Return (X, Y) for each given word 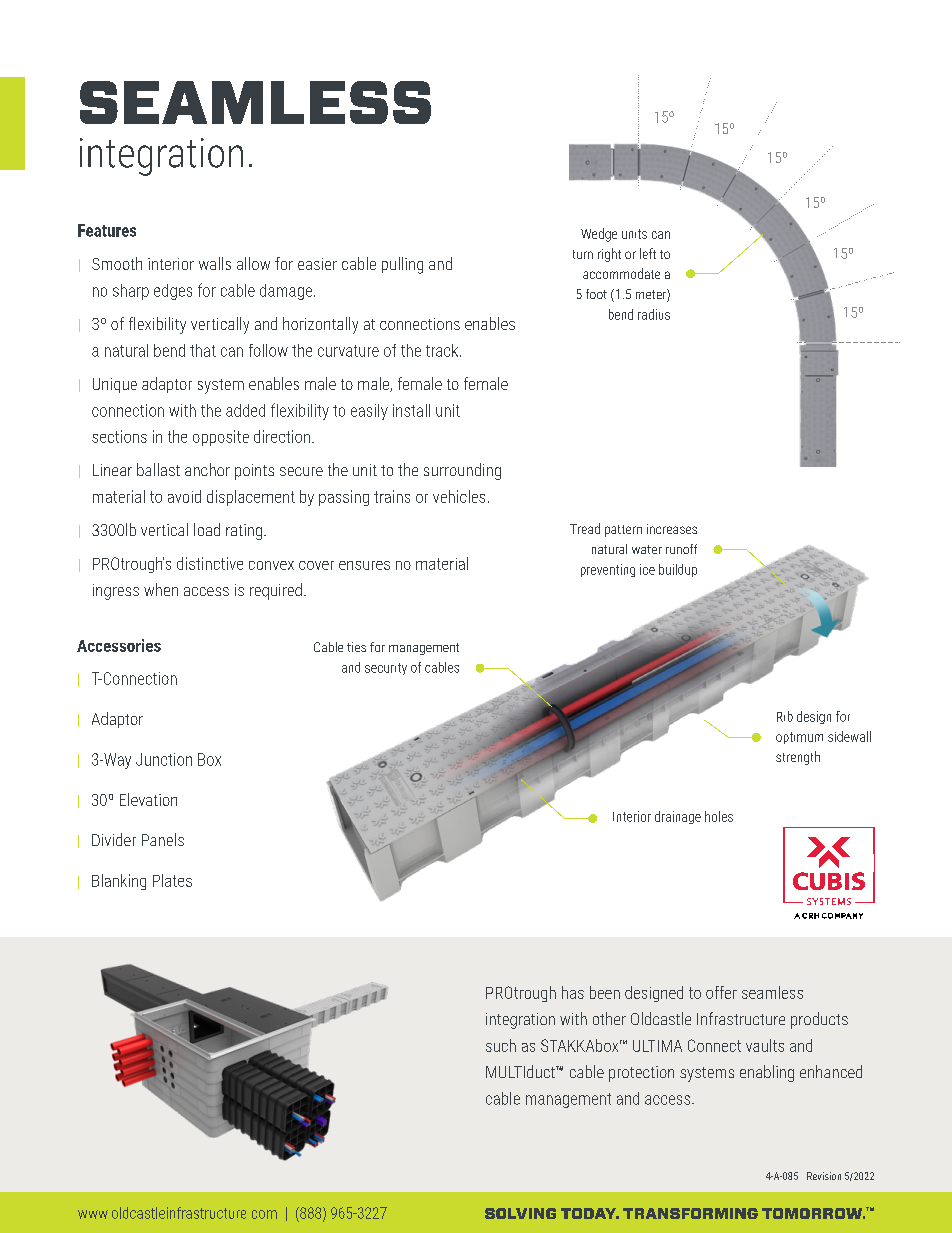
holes (719, 816)
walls (215, 263)
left (648, 253)
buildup (678, 570)
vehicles (459, 496)
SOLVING (520, 1213)
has (573, 992)
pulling (402, 265)
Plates (172, 880)
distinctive (210, 563)
